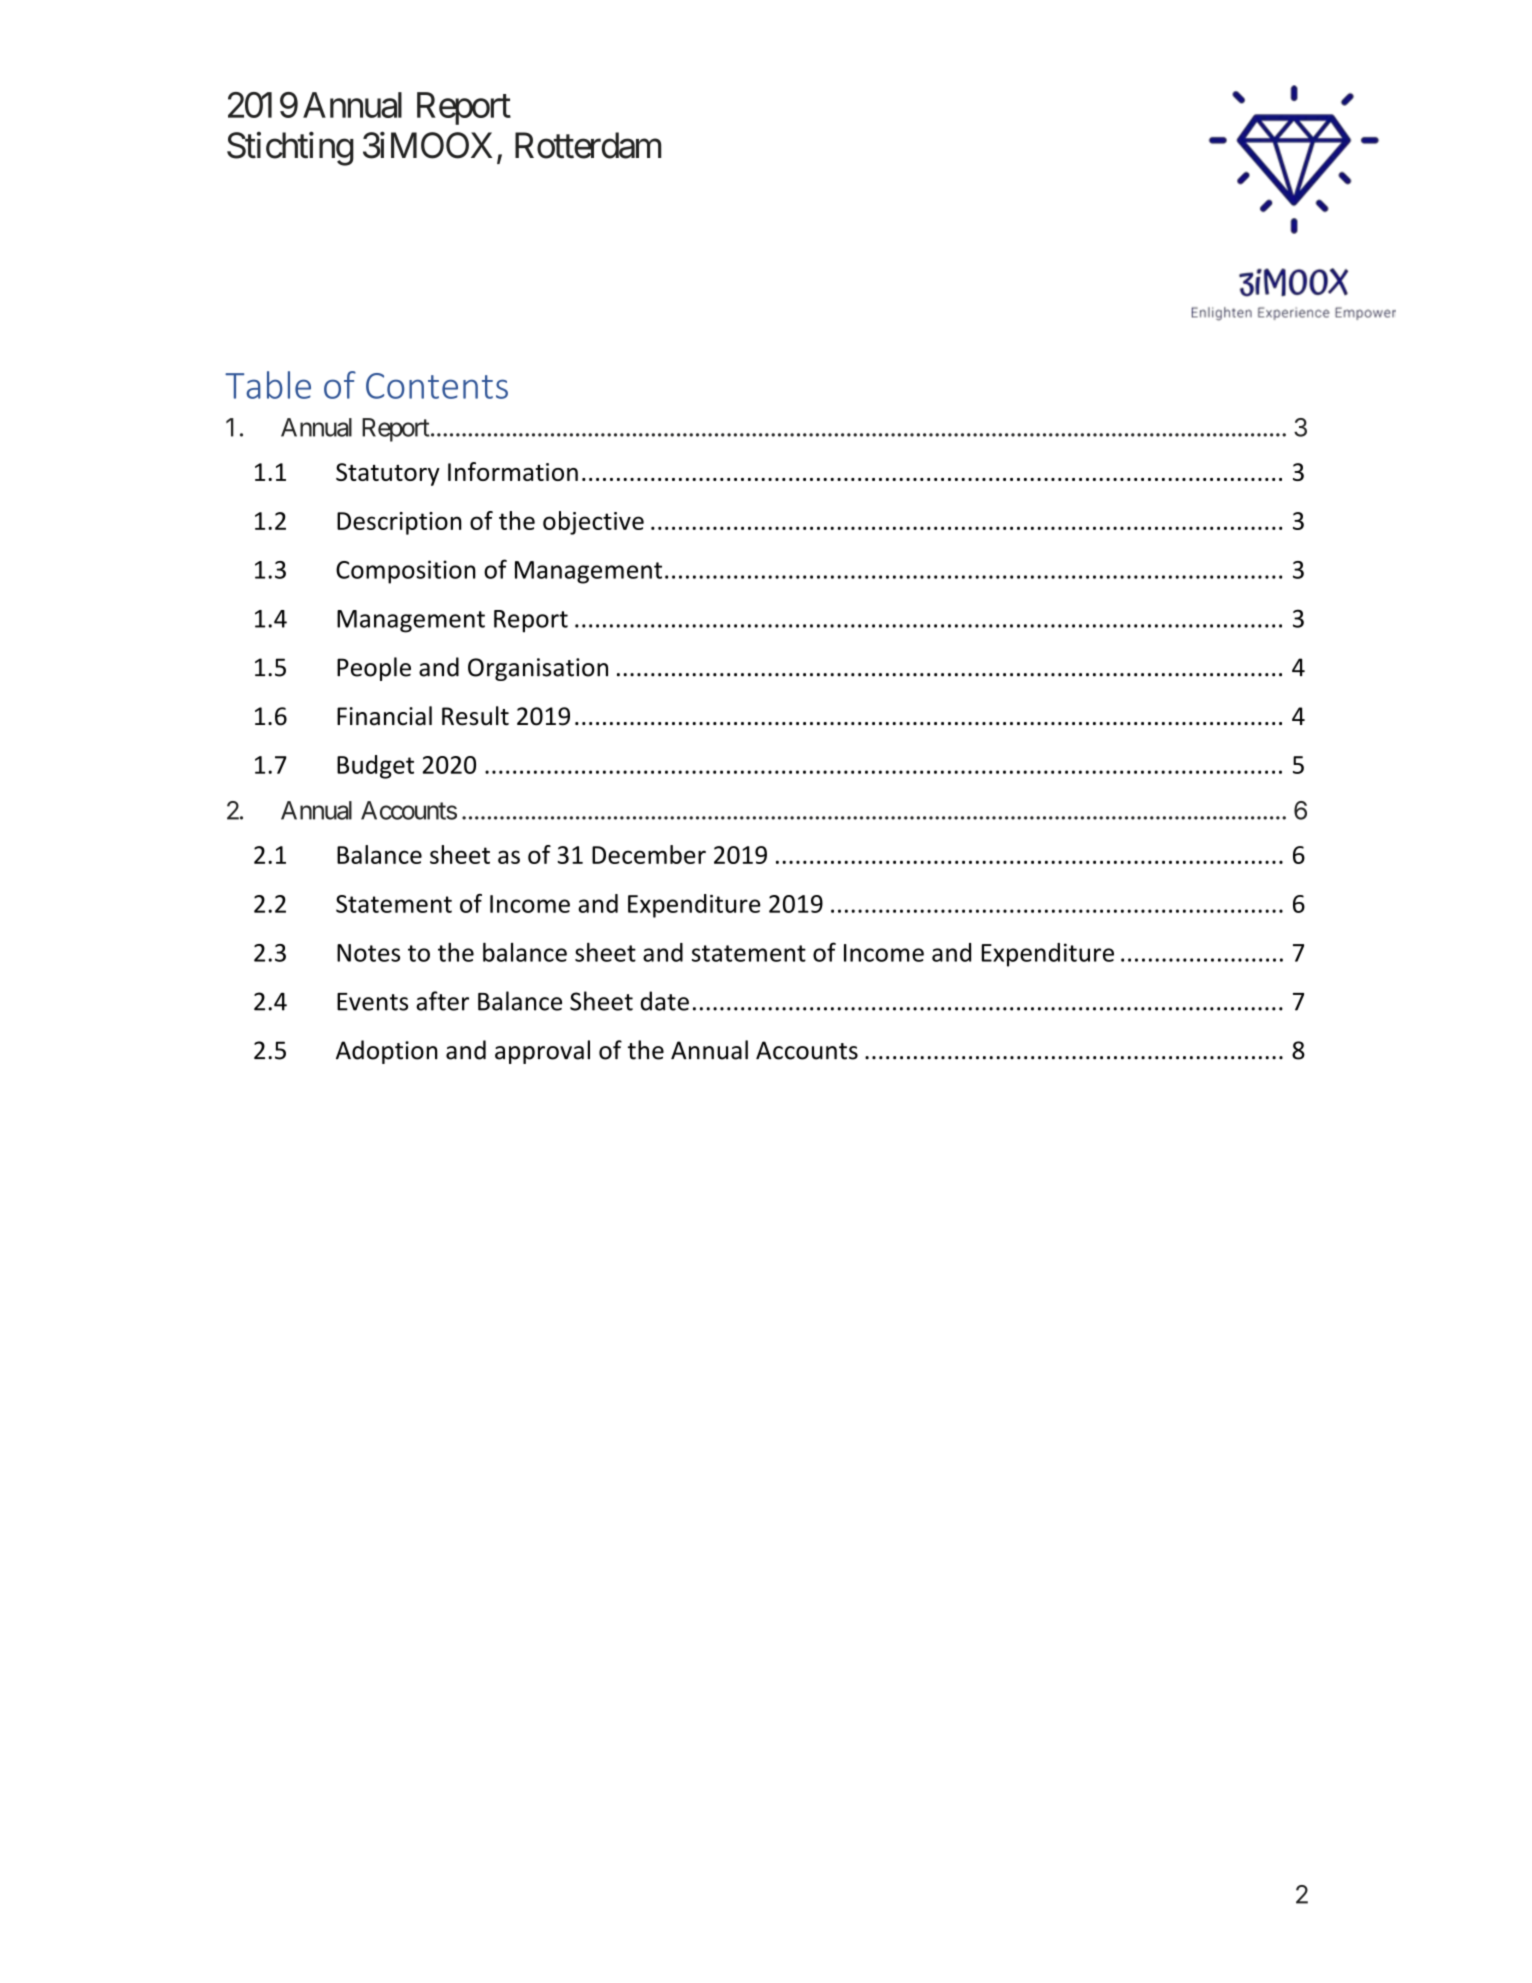 The width and height of the screenshot is (1532, 1983). What do you see at coordinates (406, 572) in the screenshot?
I see `Composition` at bounding box center [406, 572].
